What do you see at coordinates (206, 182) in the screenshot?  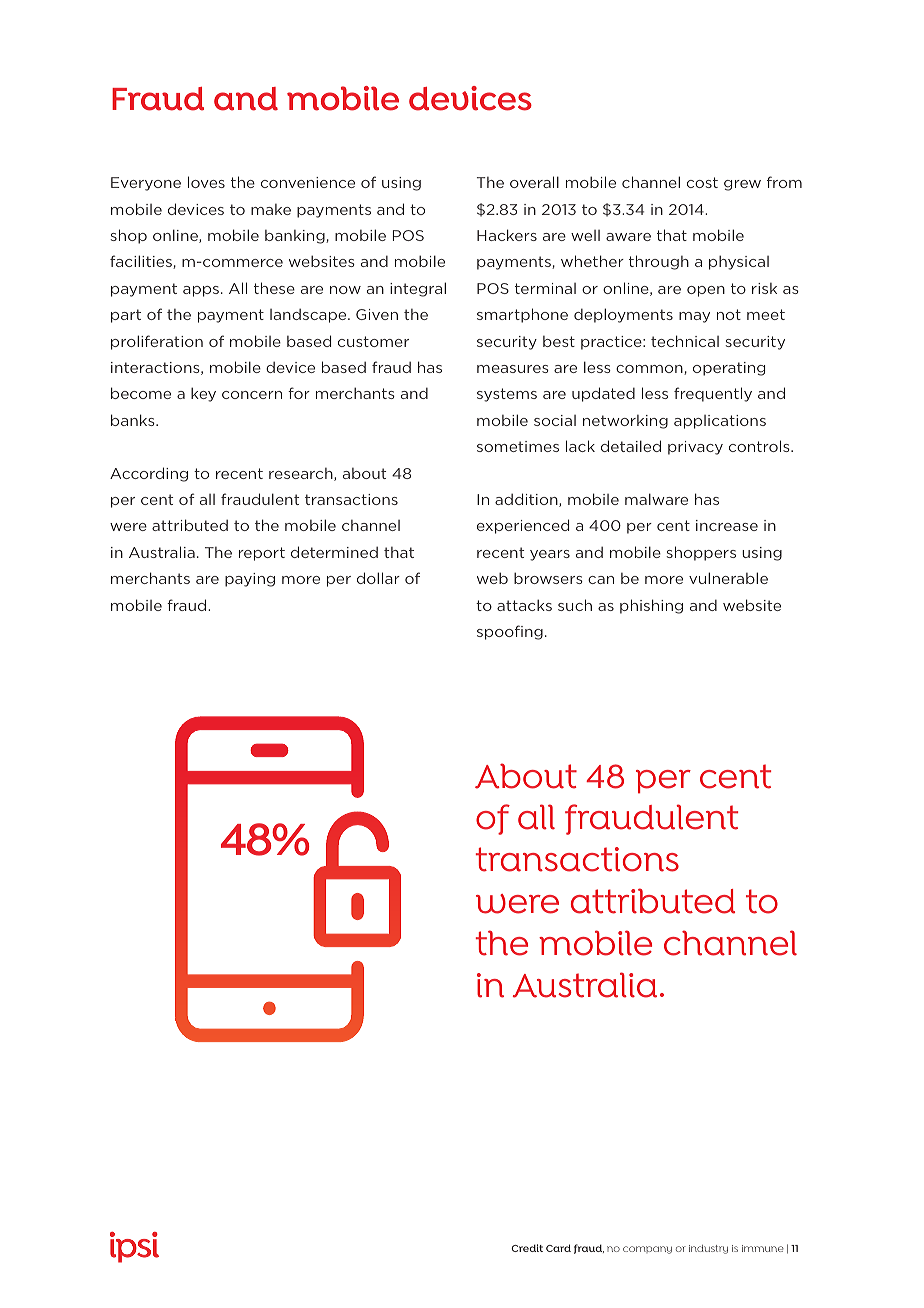 I see `loves` at bounding box center [206, 182].
